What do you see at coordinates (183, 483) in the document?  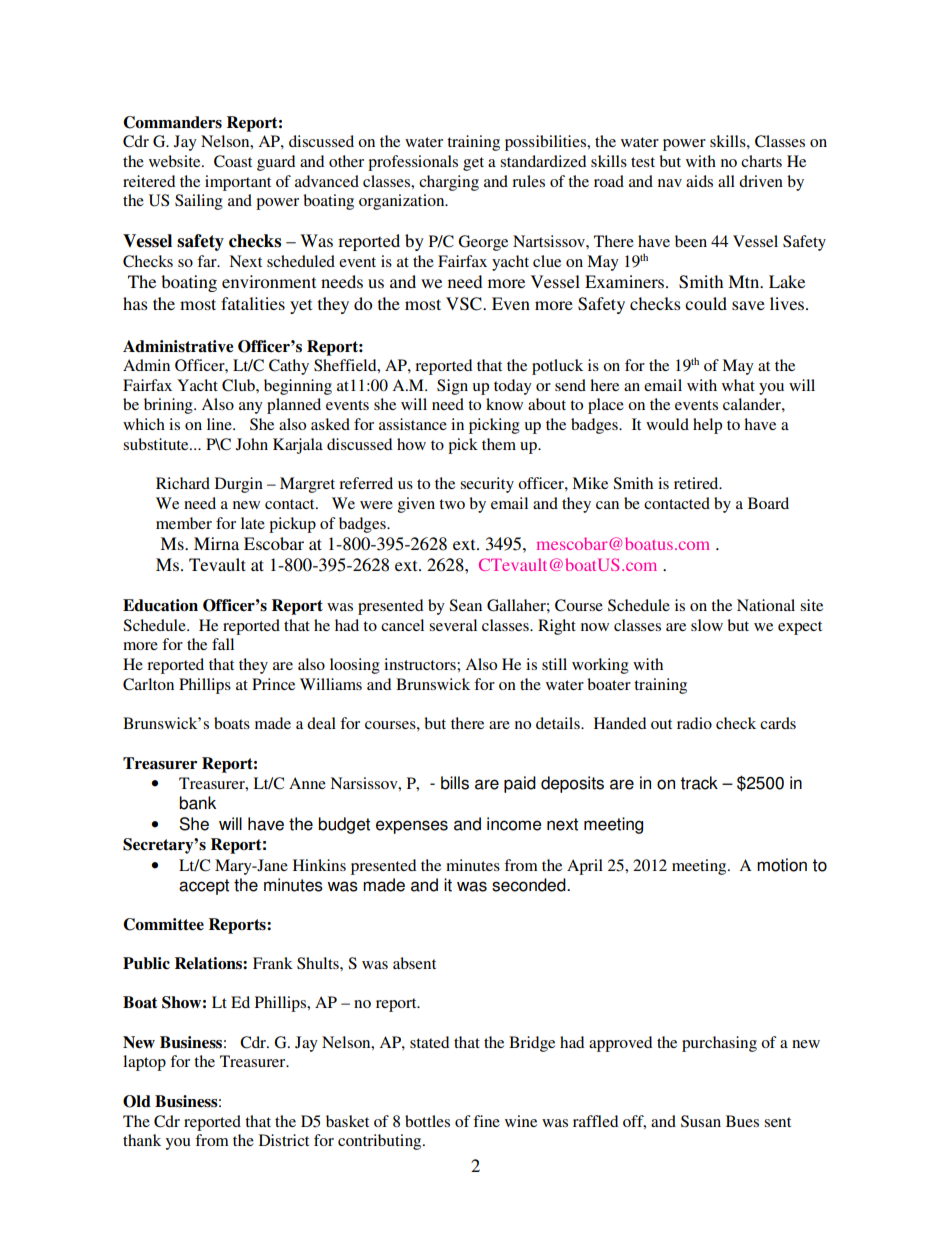 I see `Richard` at bounding box center [183, 483].
